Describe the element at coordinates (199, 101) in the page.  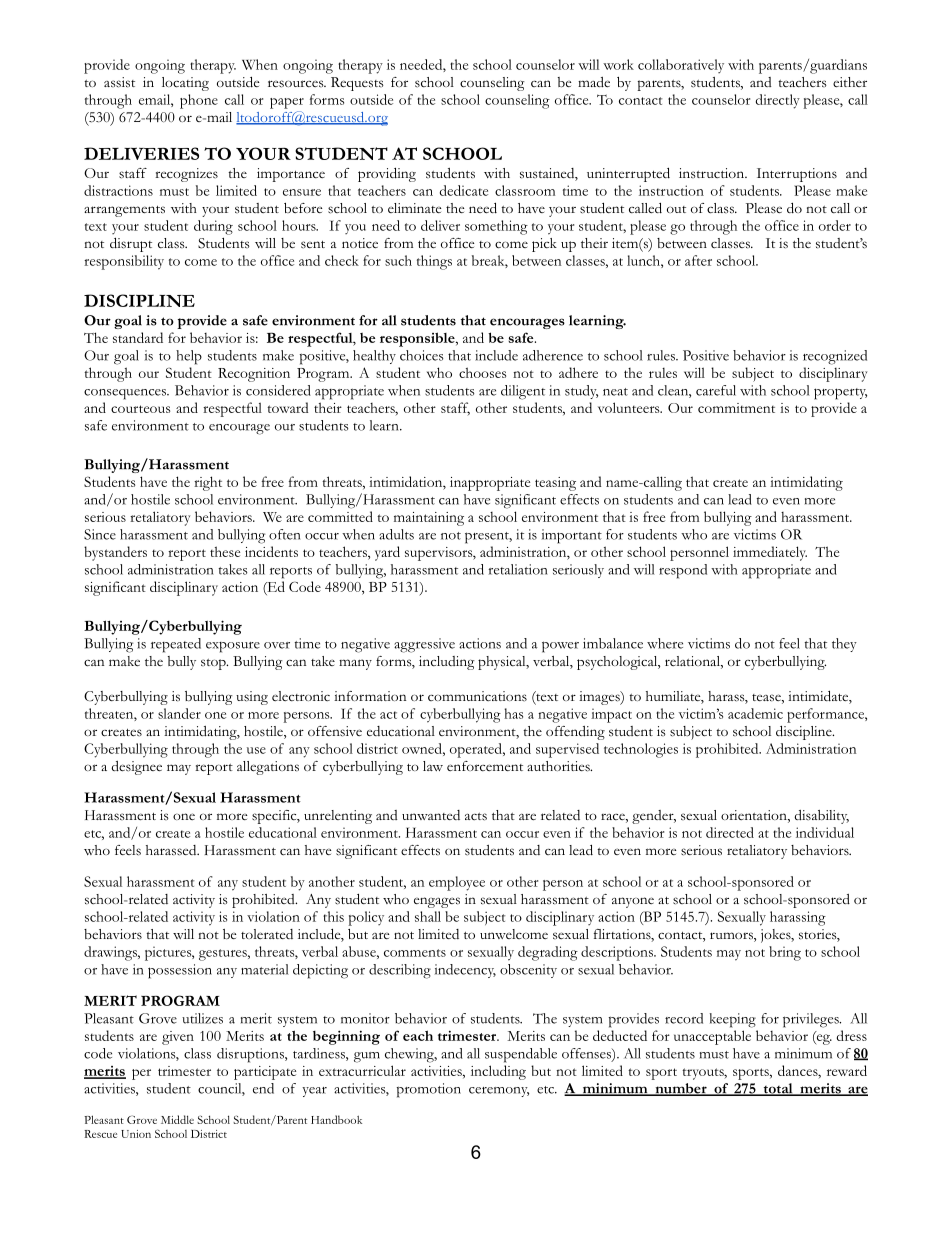
I see `phone` at that location.
